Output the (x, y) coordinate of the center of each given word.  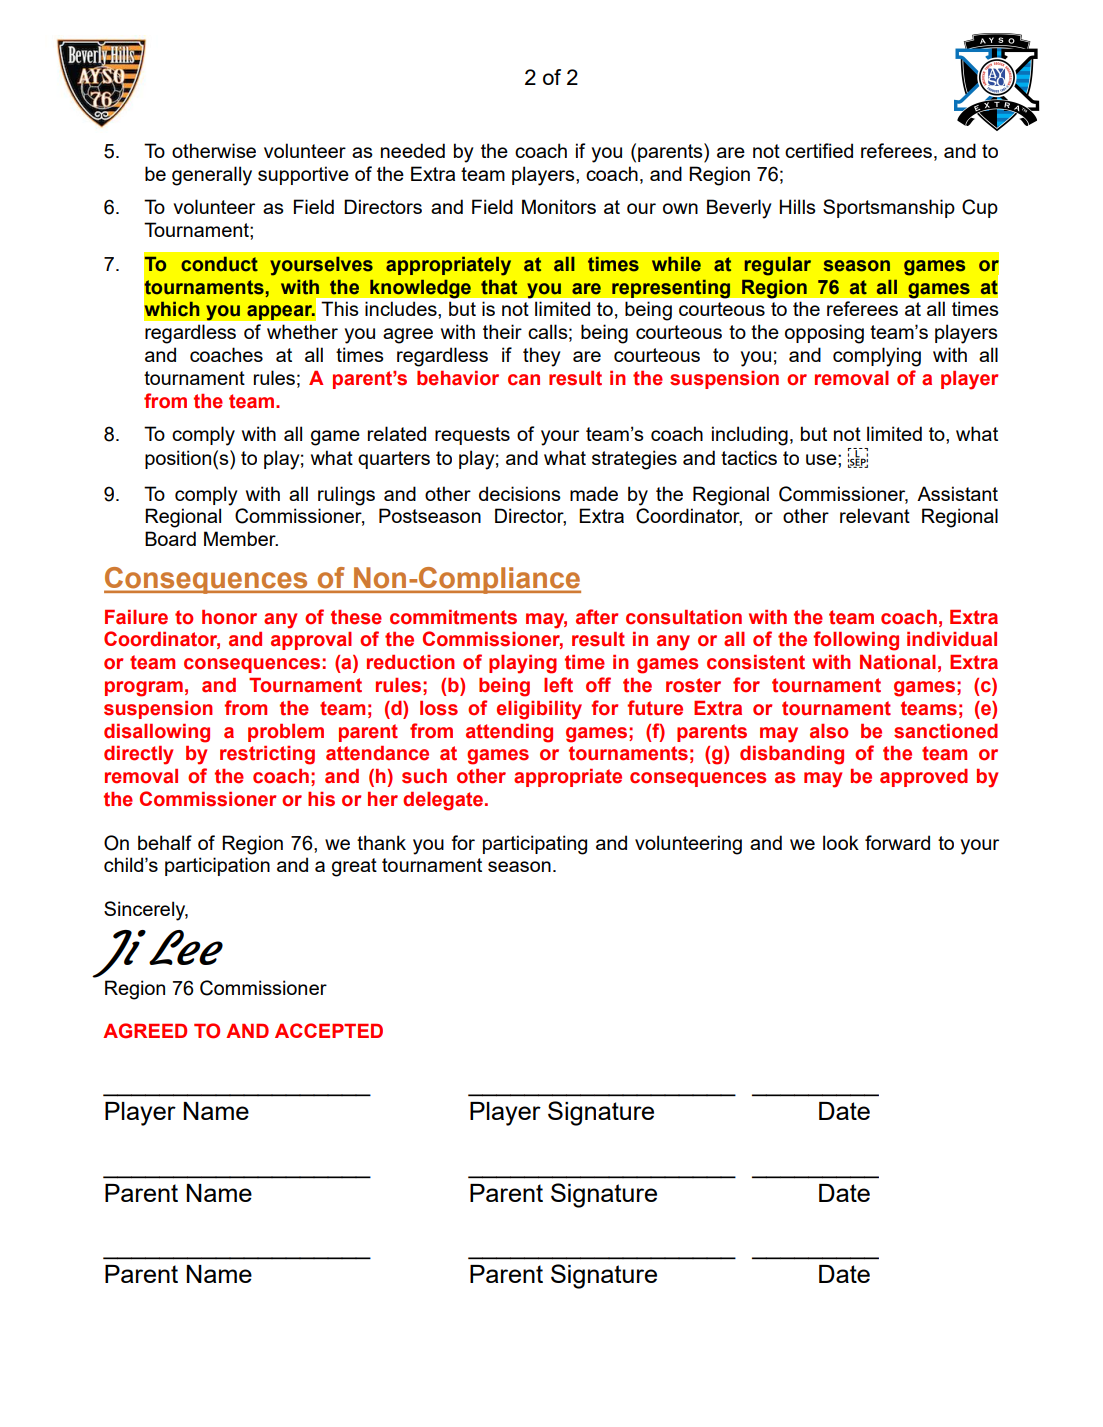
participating (535, 845)
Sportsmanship (889, 208)
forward (897, 842)
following (856, 641)
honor (229, 617)
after (597, 617)
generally (212, 176)
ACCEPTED (329, 1030)
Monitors (559, 206)
